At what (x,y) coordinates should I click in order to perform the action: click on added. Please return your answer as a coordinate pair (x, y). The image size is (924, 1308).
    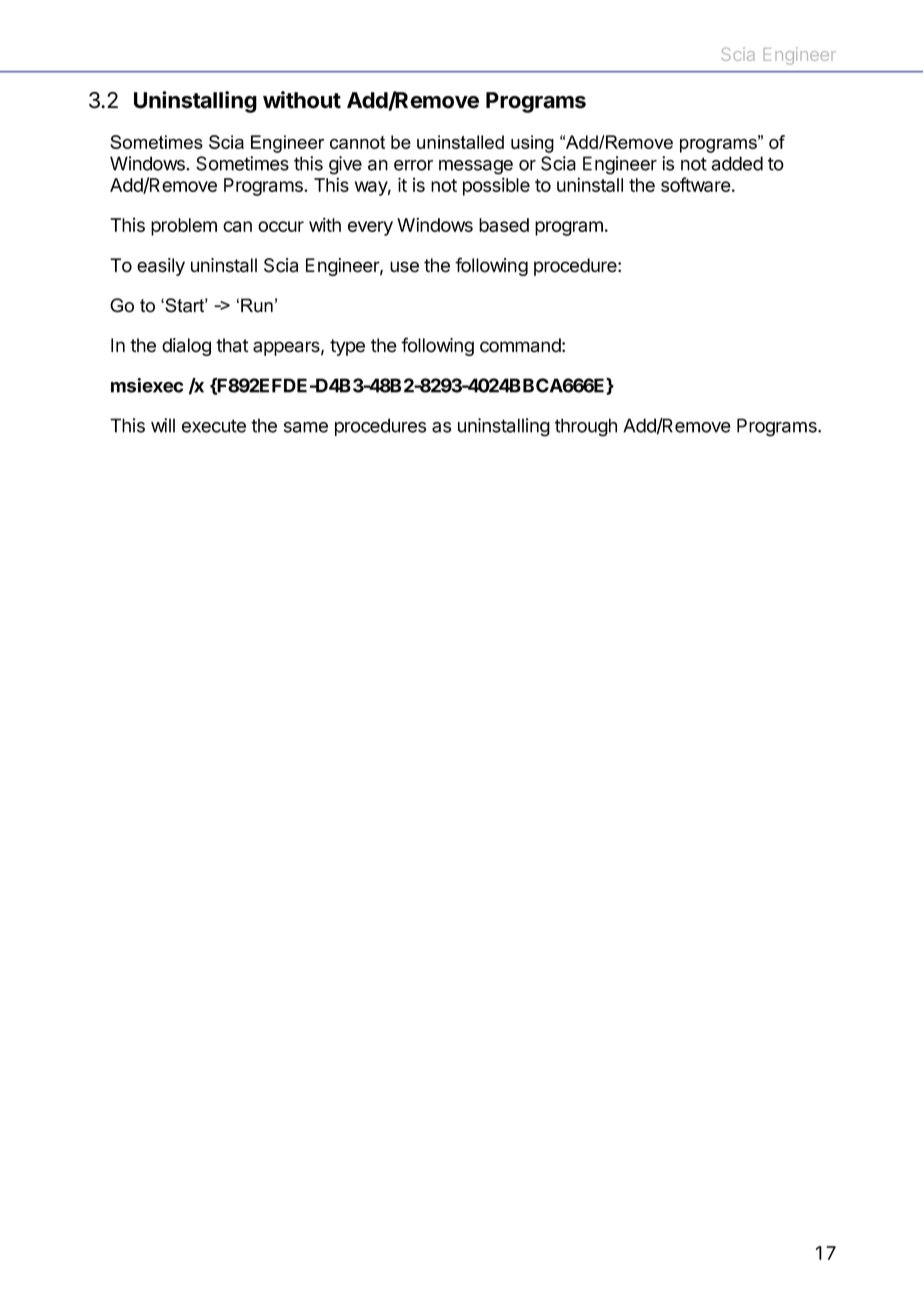
    Looking at the image, I should click on (737, 163).
